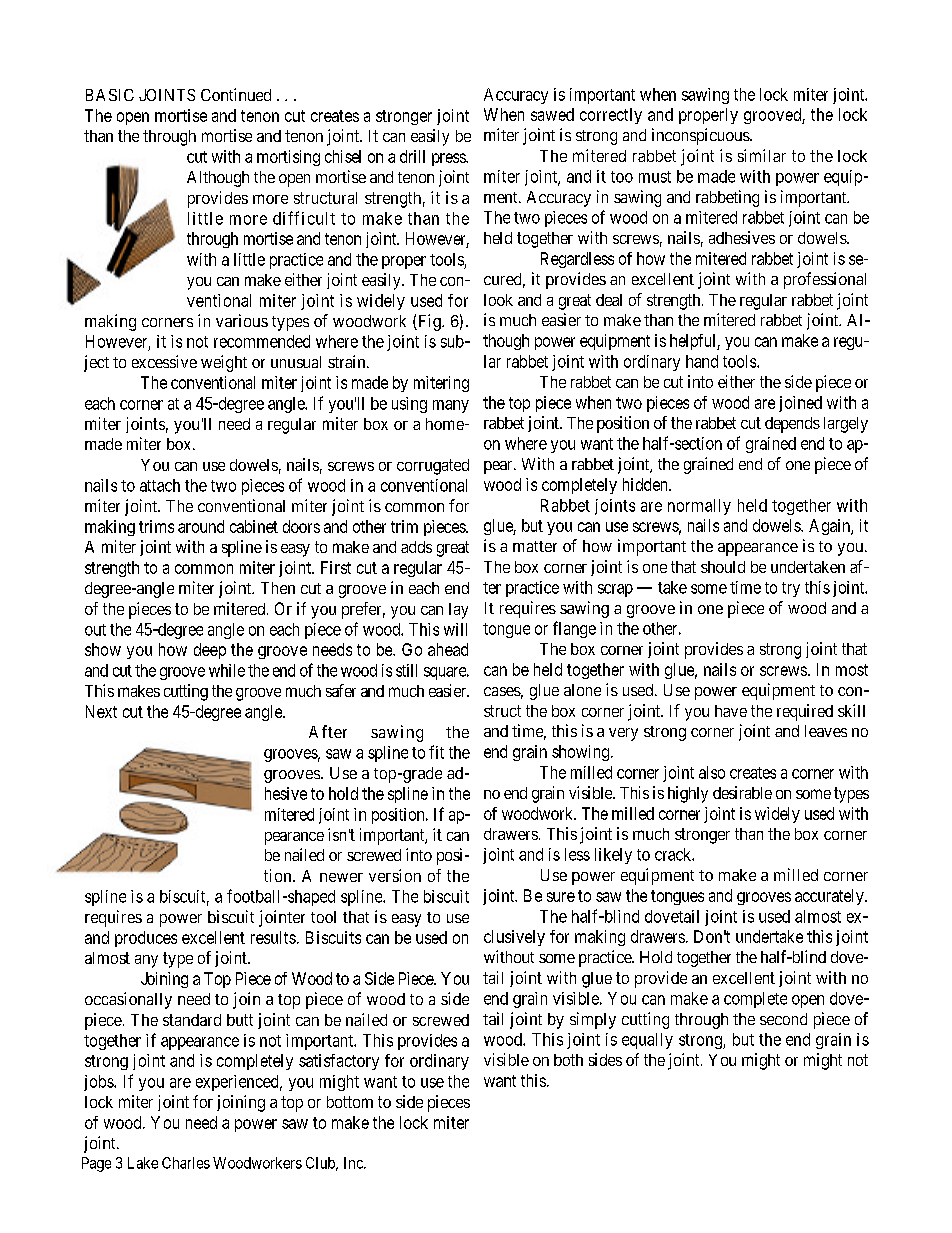 This page has width=952, height=1233. Describe the element at coordinates (762, 155) in the page. I see `similar` at that location.
